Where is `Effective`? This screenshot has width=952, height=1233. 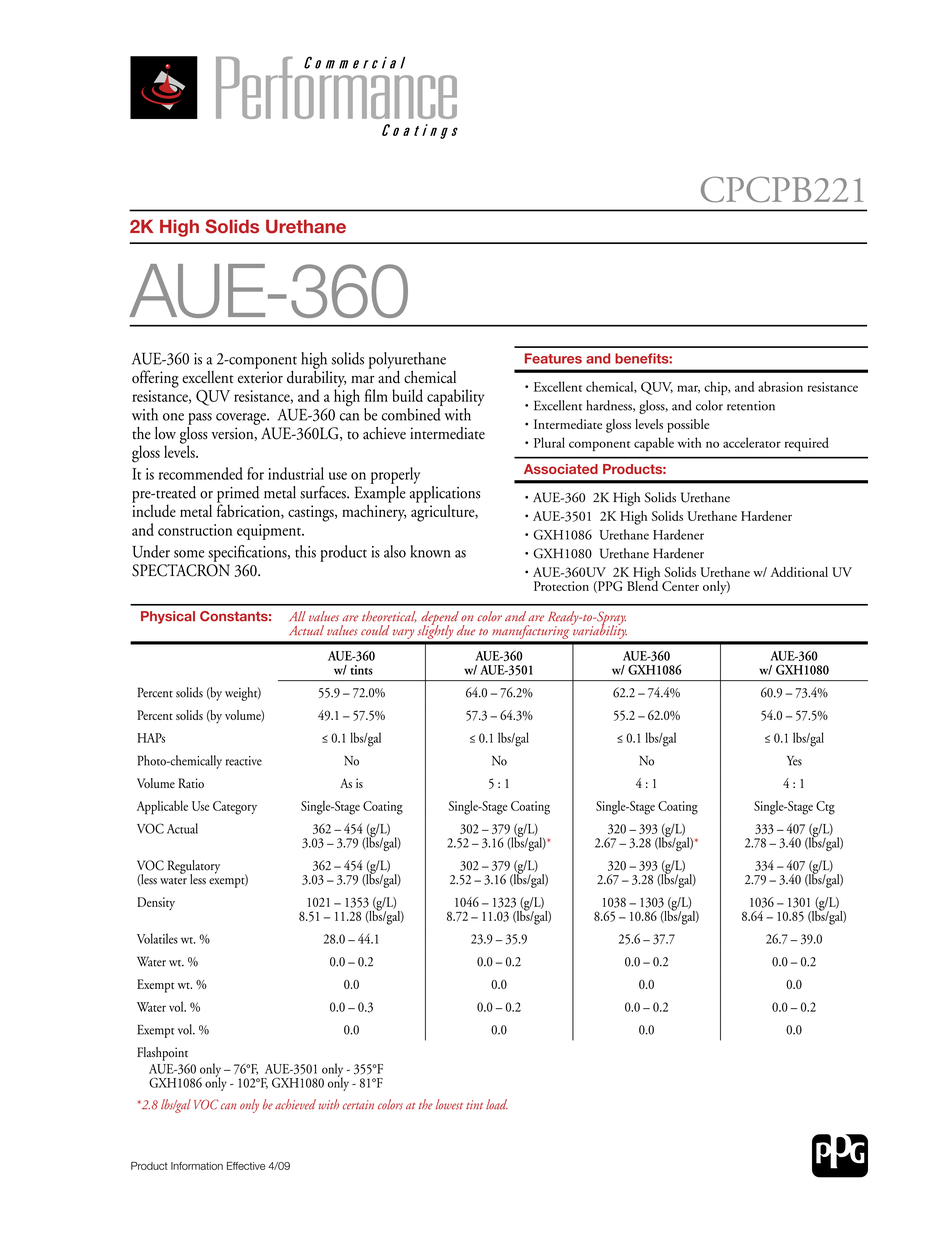
Effective is located at coordinates (246, 1166).
